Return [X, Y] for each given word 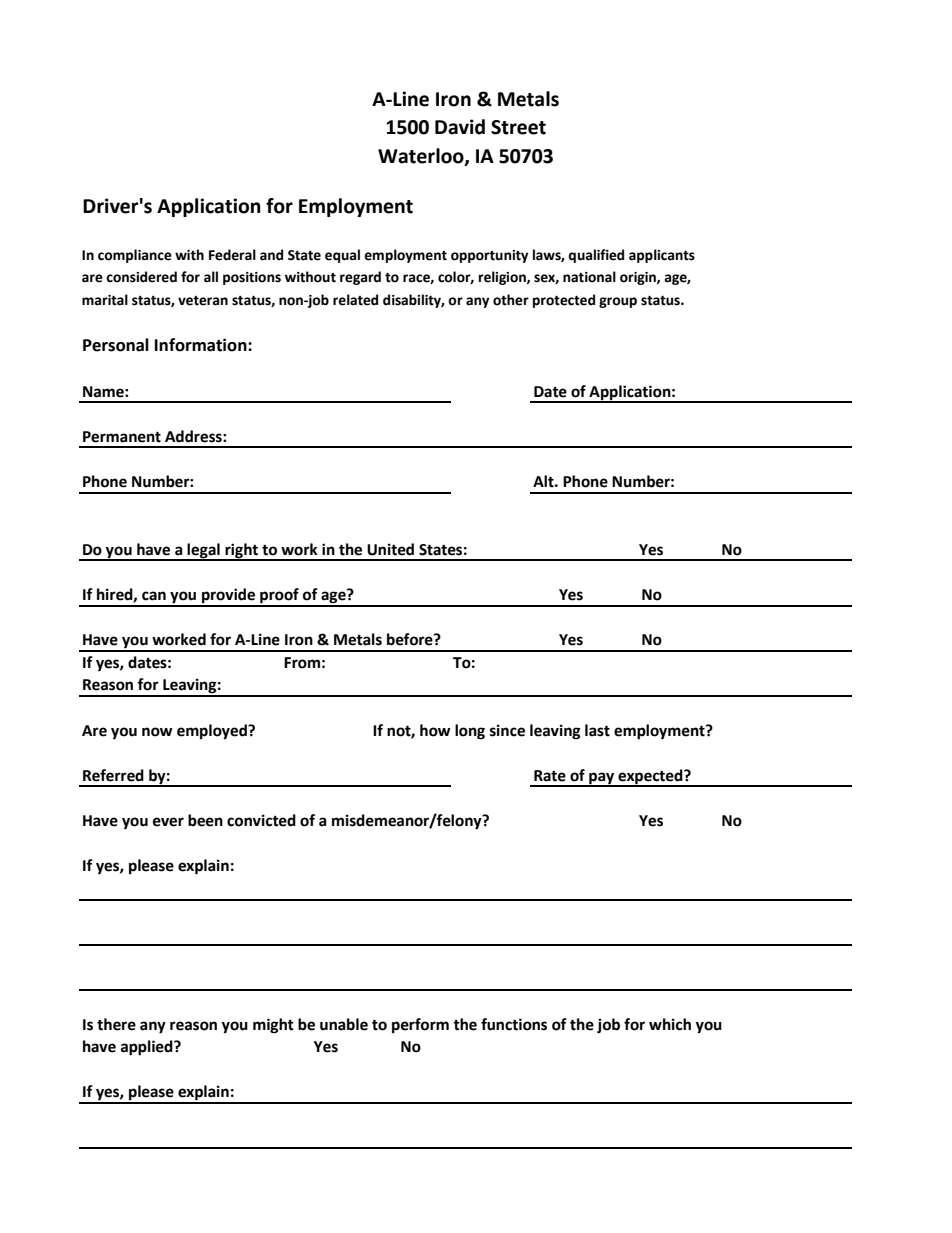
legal [204, 551]
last [597, 730]
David [460, 127]
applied [148, 1048]
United [390, 549]
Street [518, 127]
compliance [135, 256]
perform [420, 1026]
